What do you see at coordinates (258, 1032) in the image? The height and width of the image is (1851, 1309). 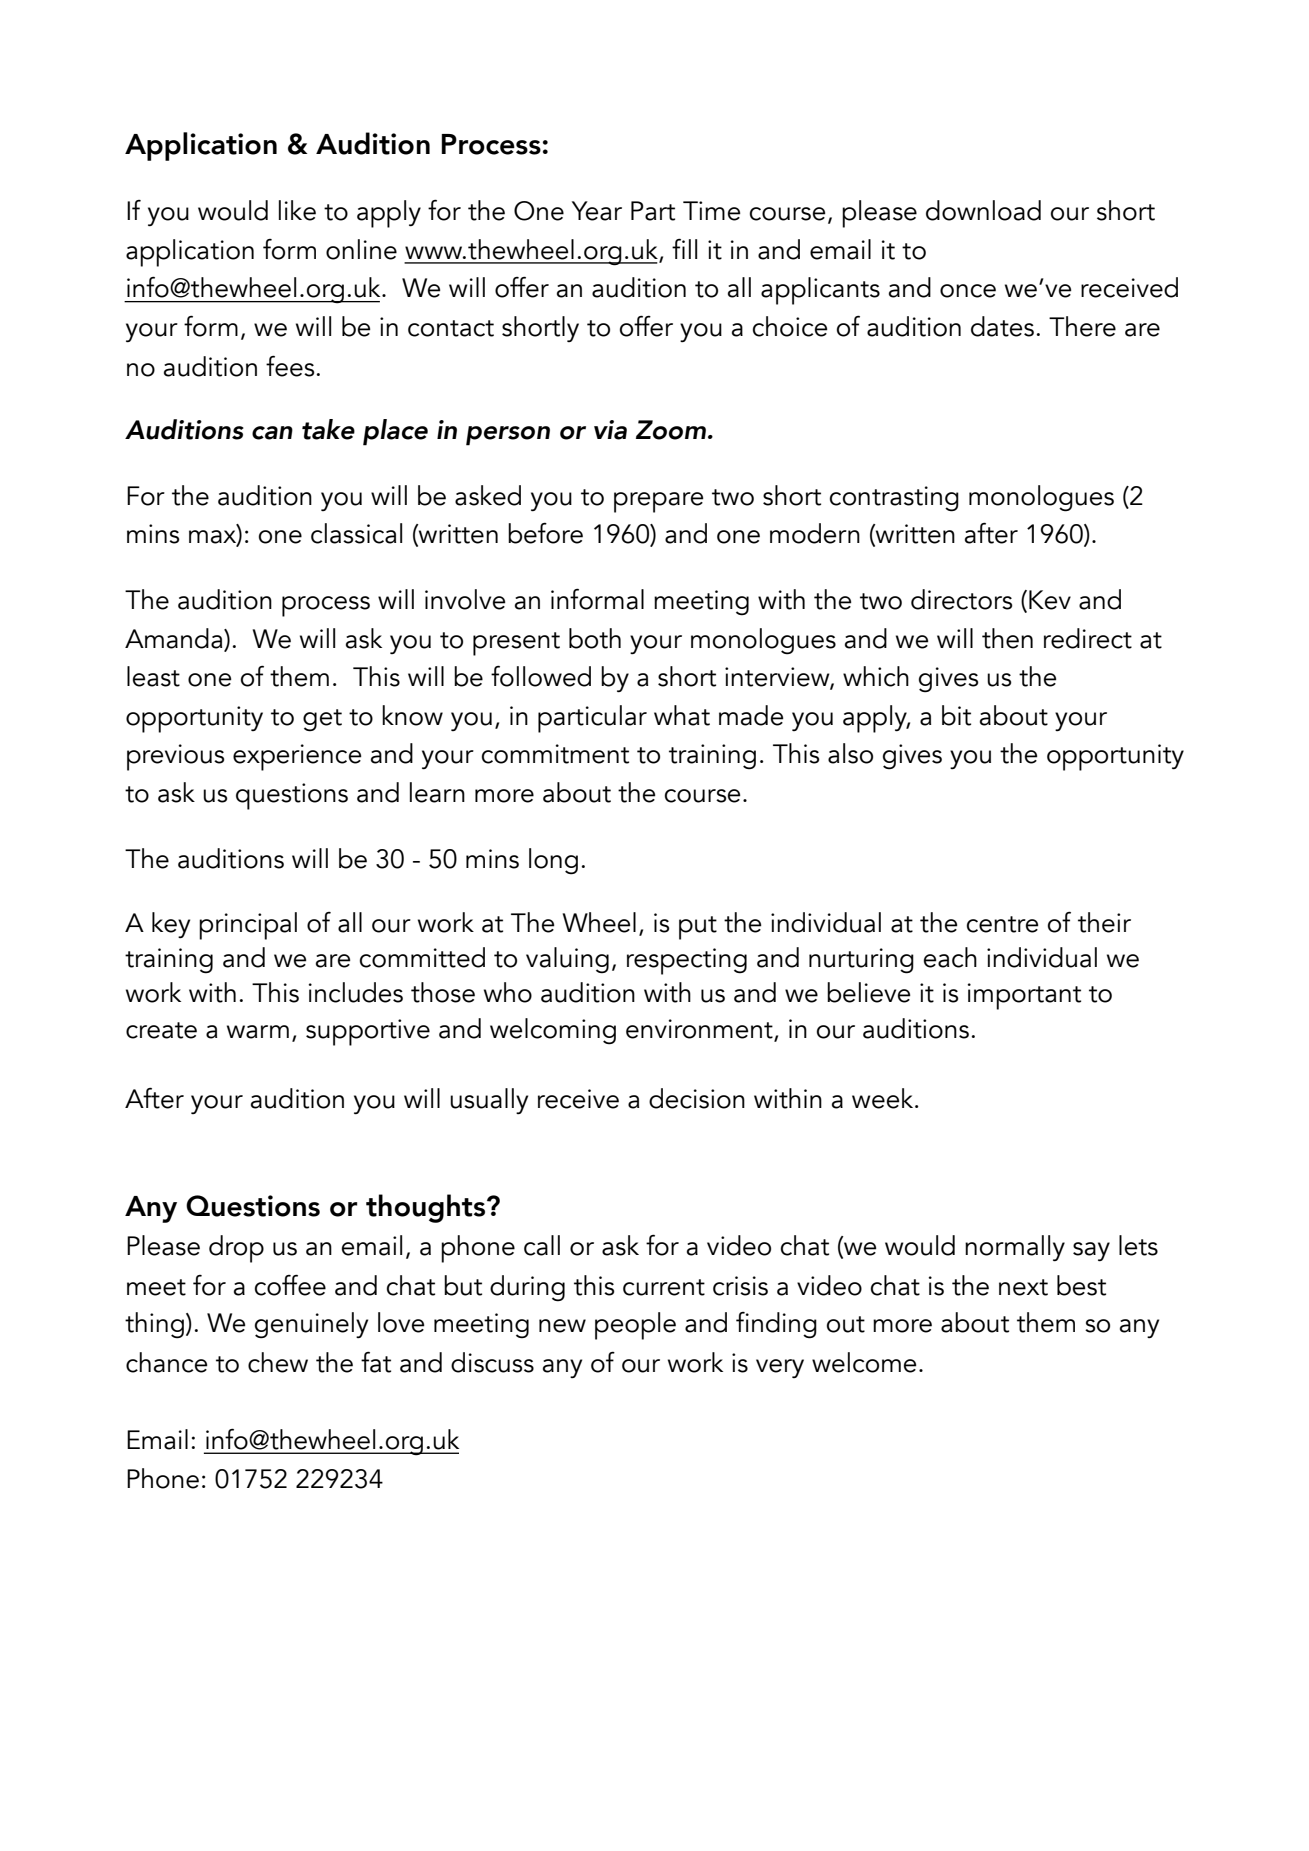 I see `warm` at bounding box center [258, 1032].
